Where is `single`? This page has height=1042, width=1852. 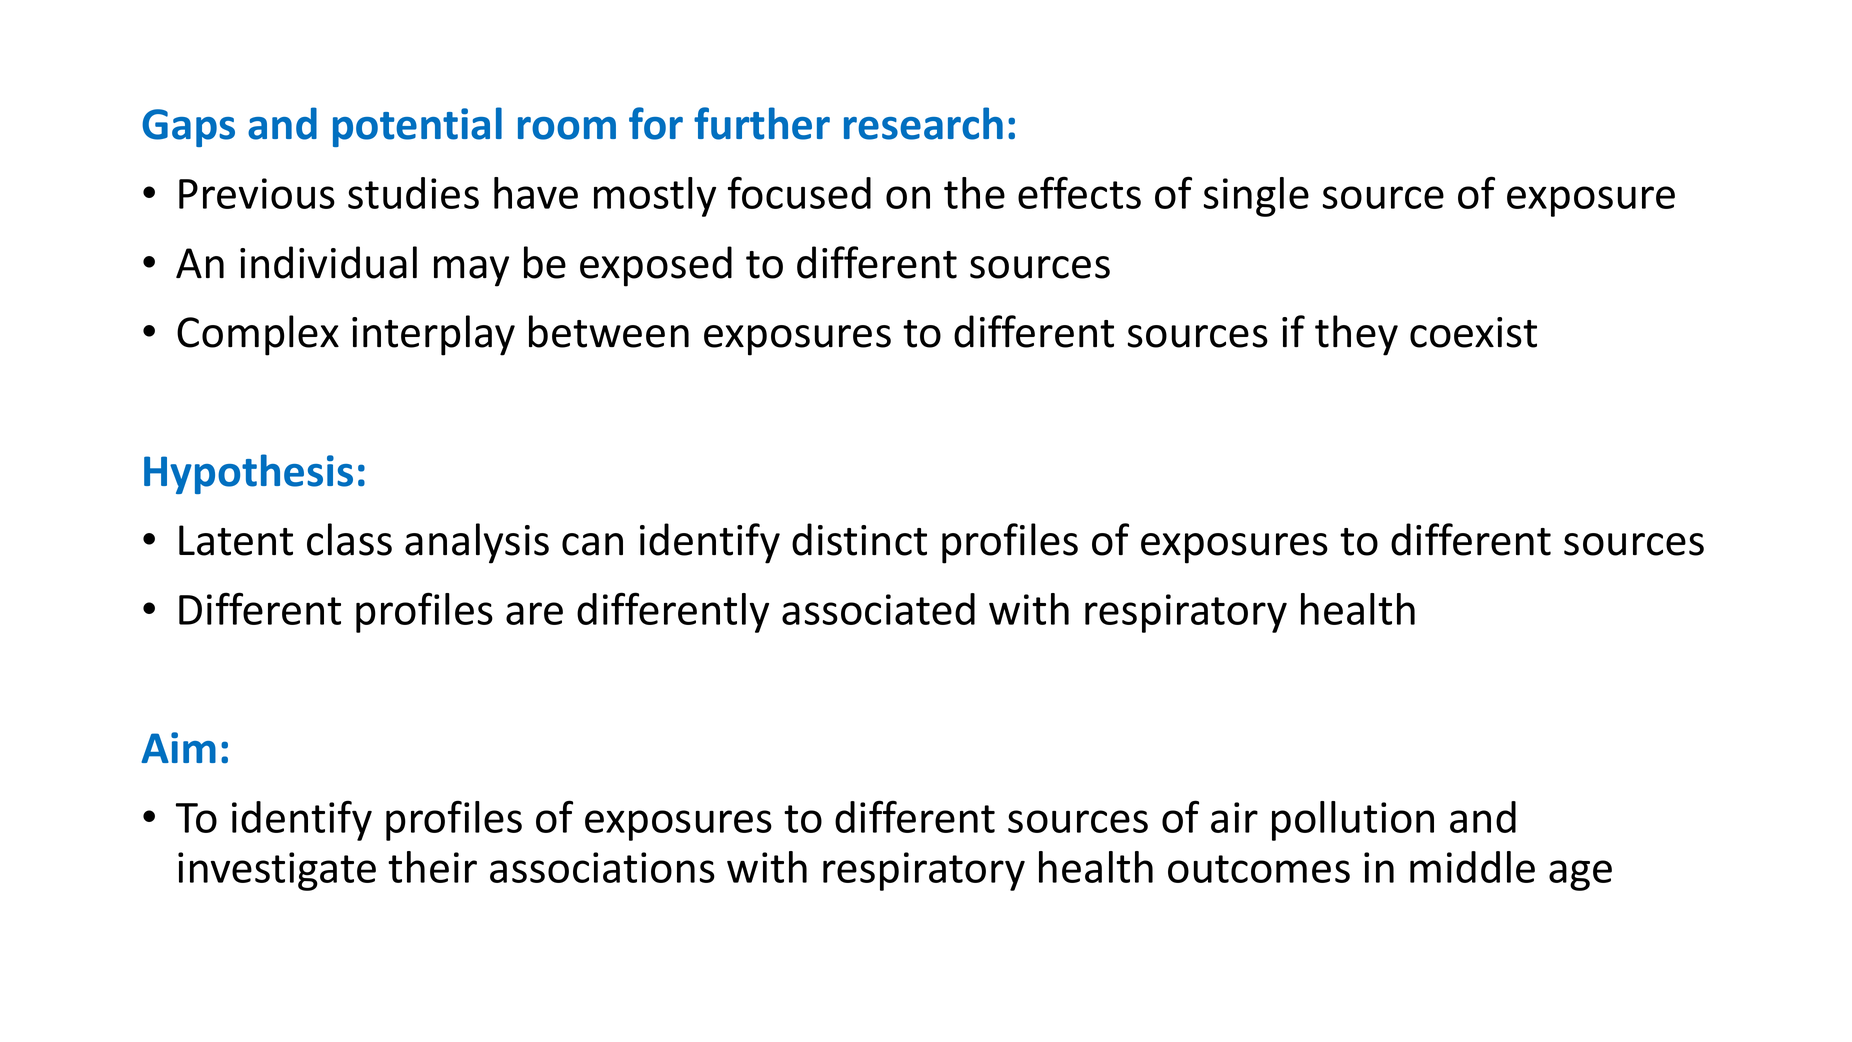 single is located at coordinates (1256, 197).
